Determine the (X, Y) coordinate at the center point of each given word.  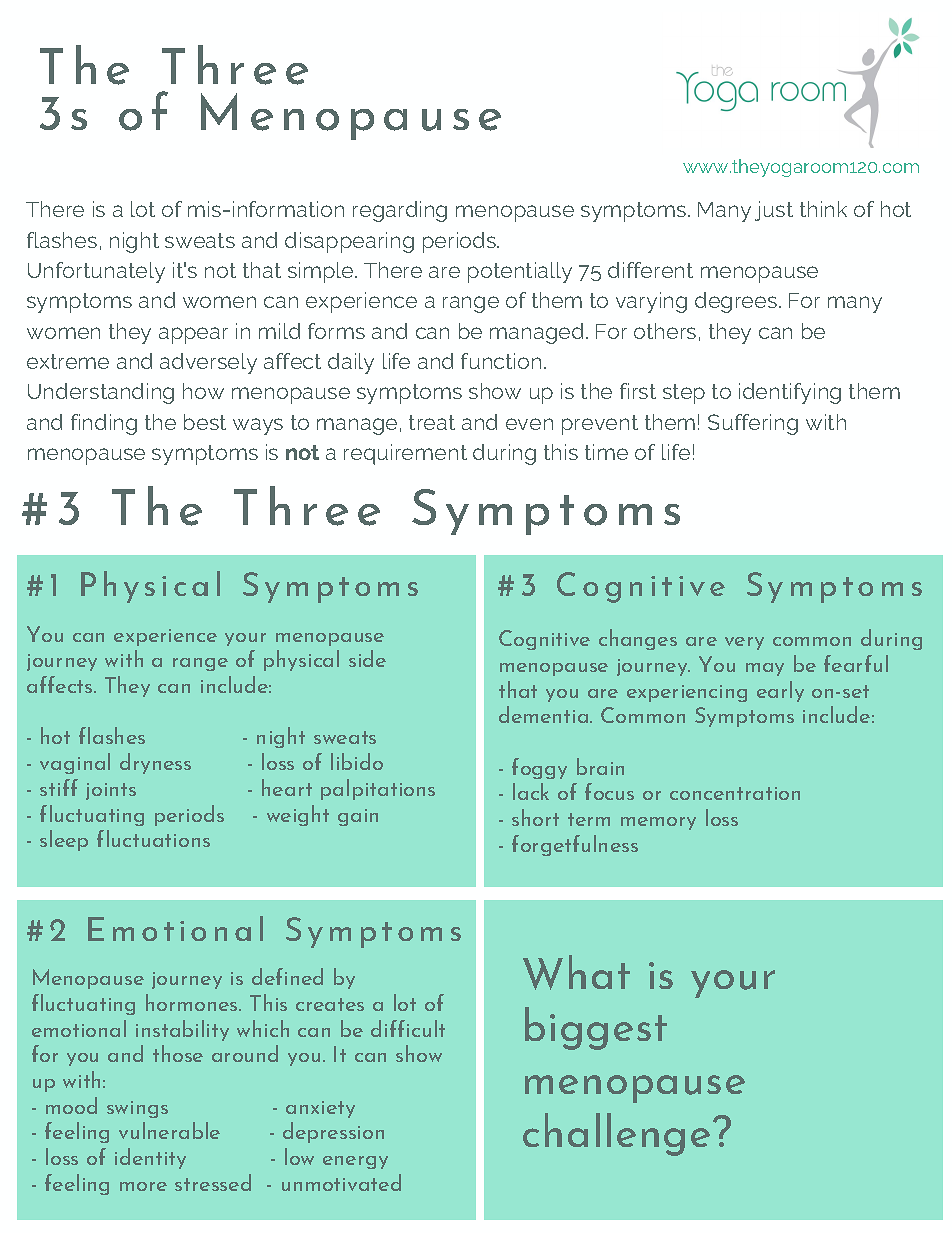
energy (355, 1162)
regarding (400, 211)
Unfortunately (96, 272)
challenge (616, 1134)
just (774, 211)
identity (150, 1158)
